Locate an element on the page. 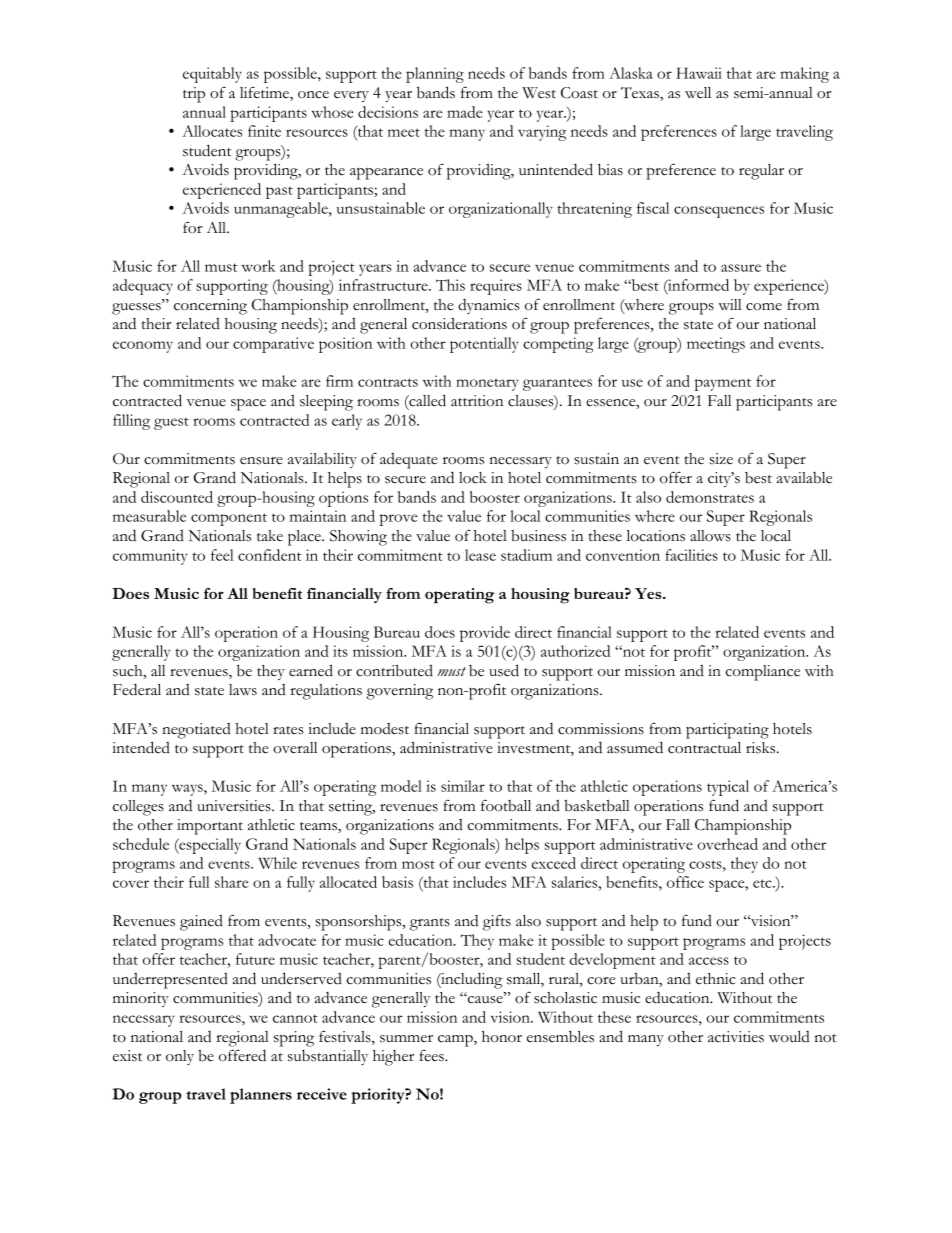  only is located at coordinates (180, 1057).
